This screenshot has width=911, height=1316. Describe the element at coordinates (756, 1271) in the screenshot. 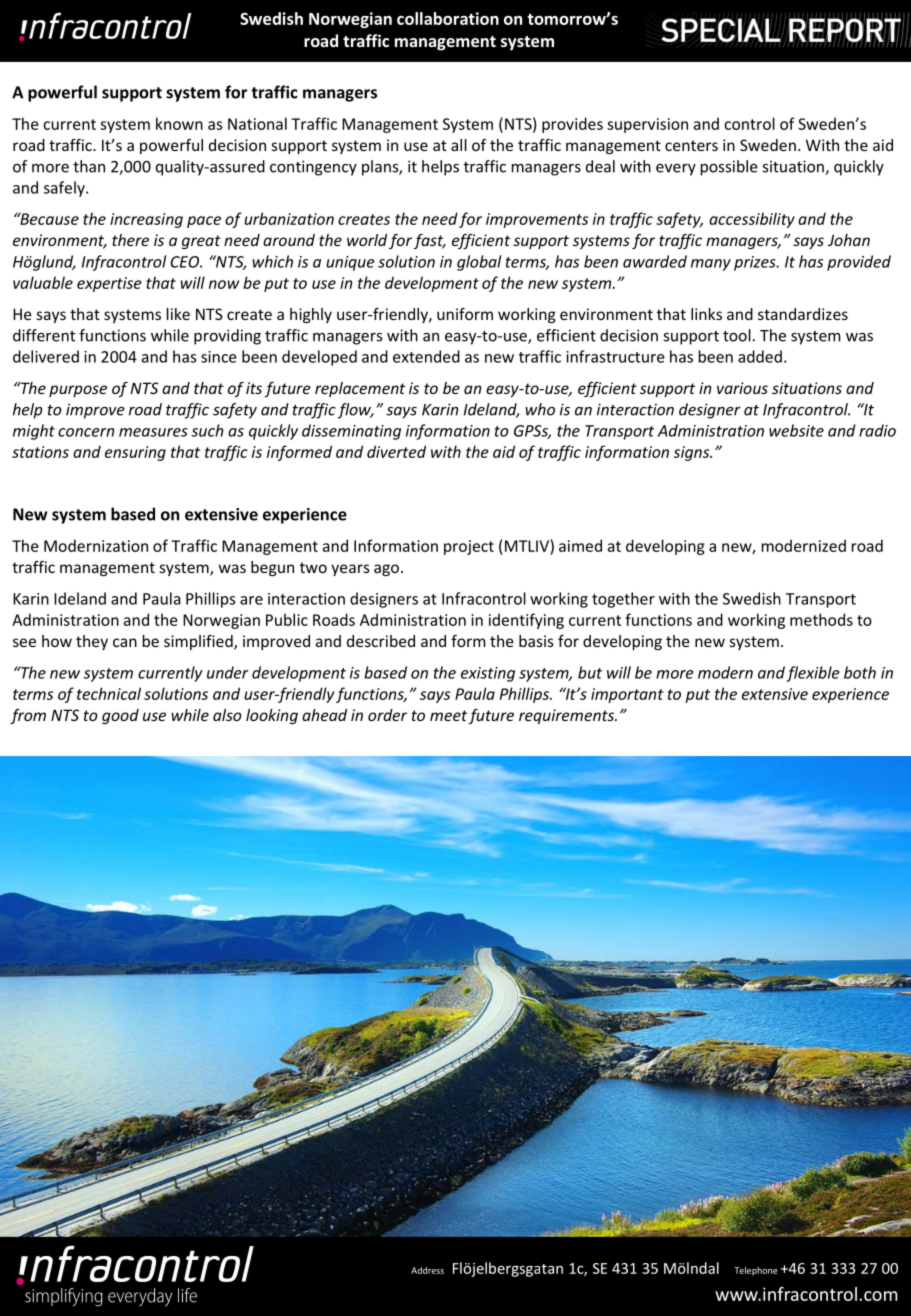

I see `Telephone` at that location.
